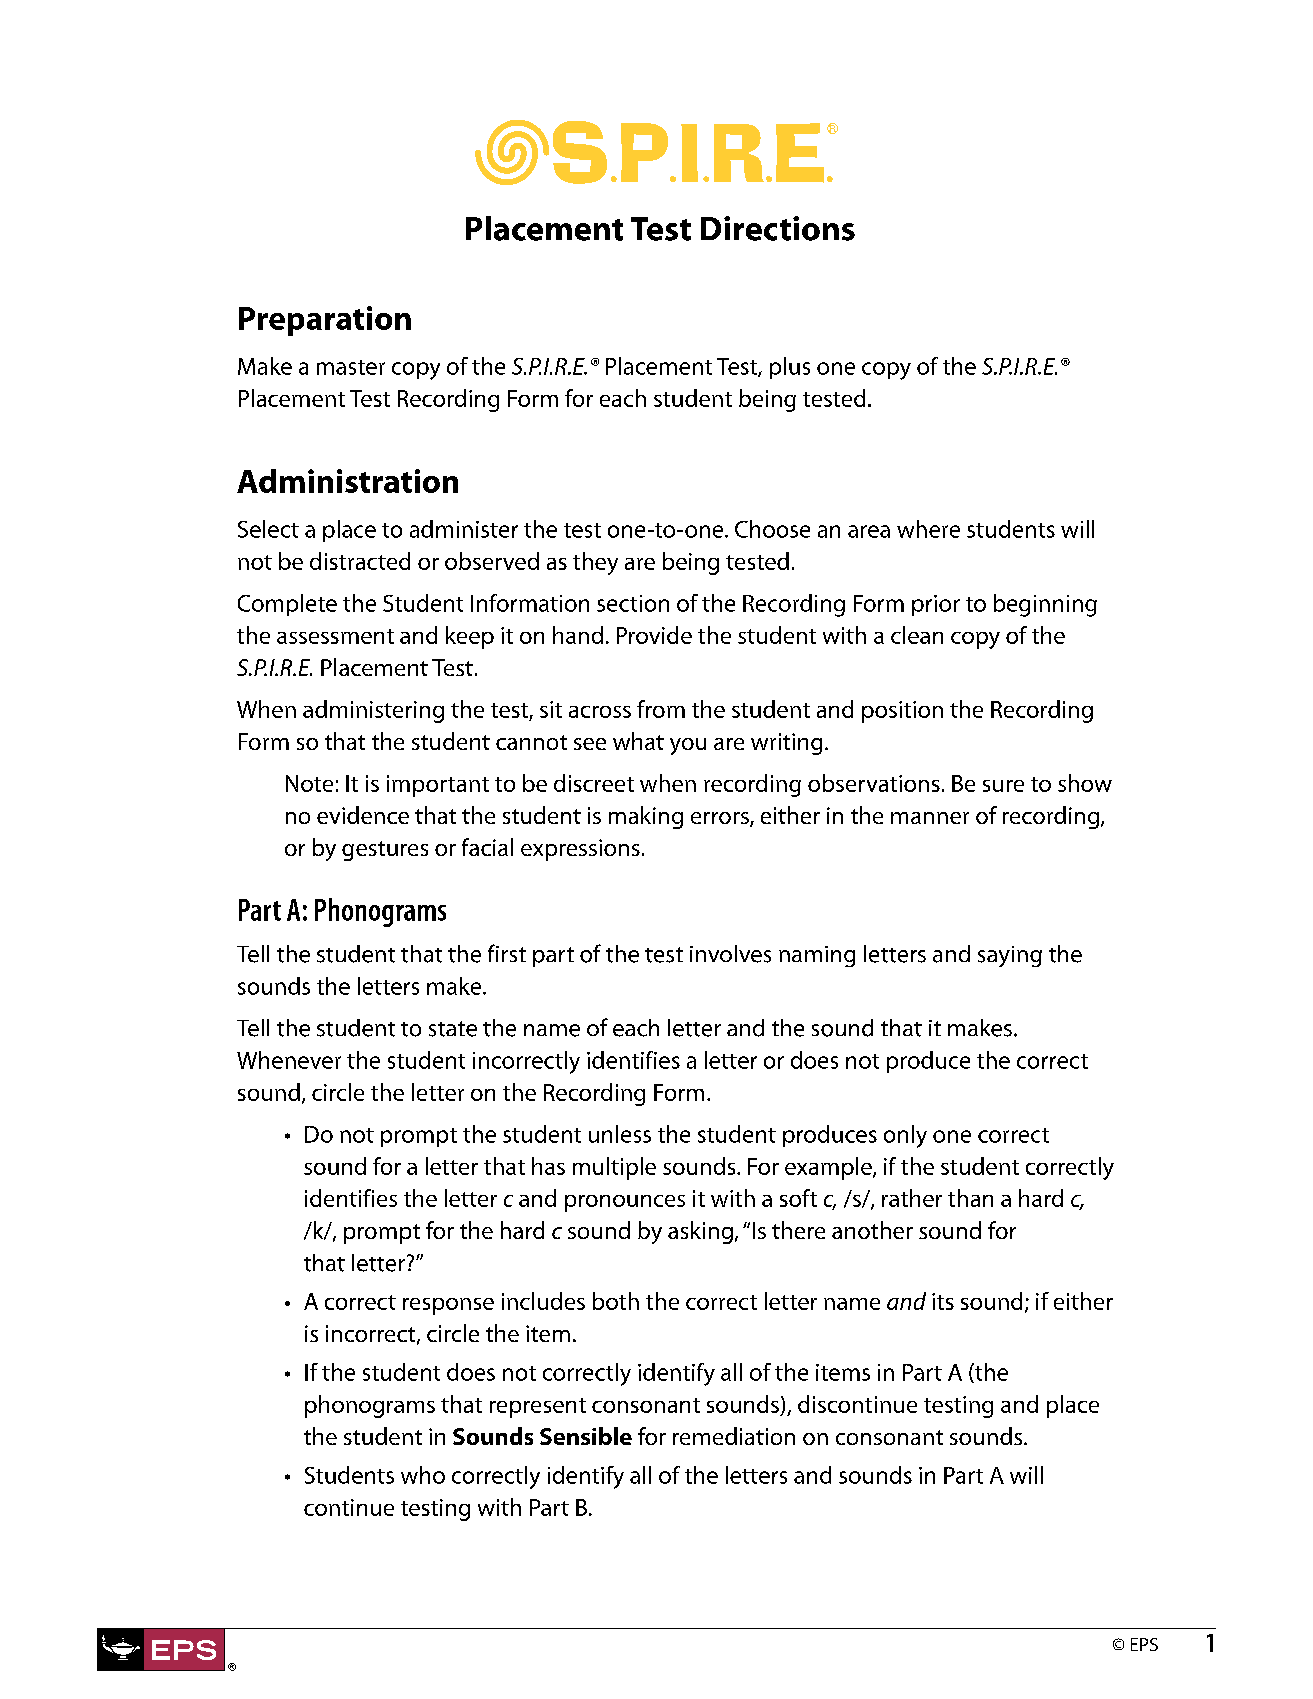 The width and height of the screenshot is (1313, 1699). What do you see at coordinates (734, 1436) in the screenshot?
I see `remediation` at bounding box center [734, 1436].
